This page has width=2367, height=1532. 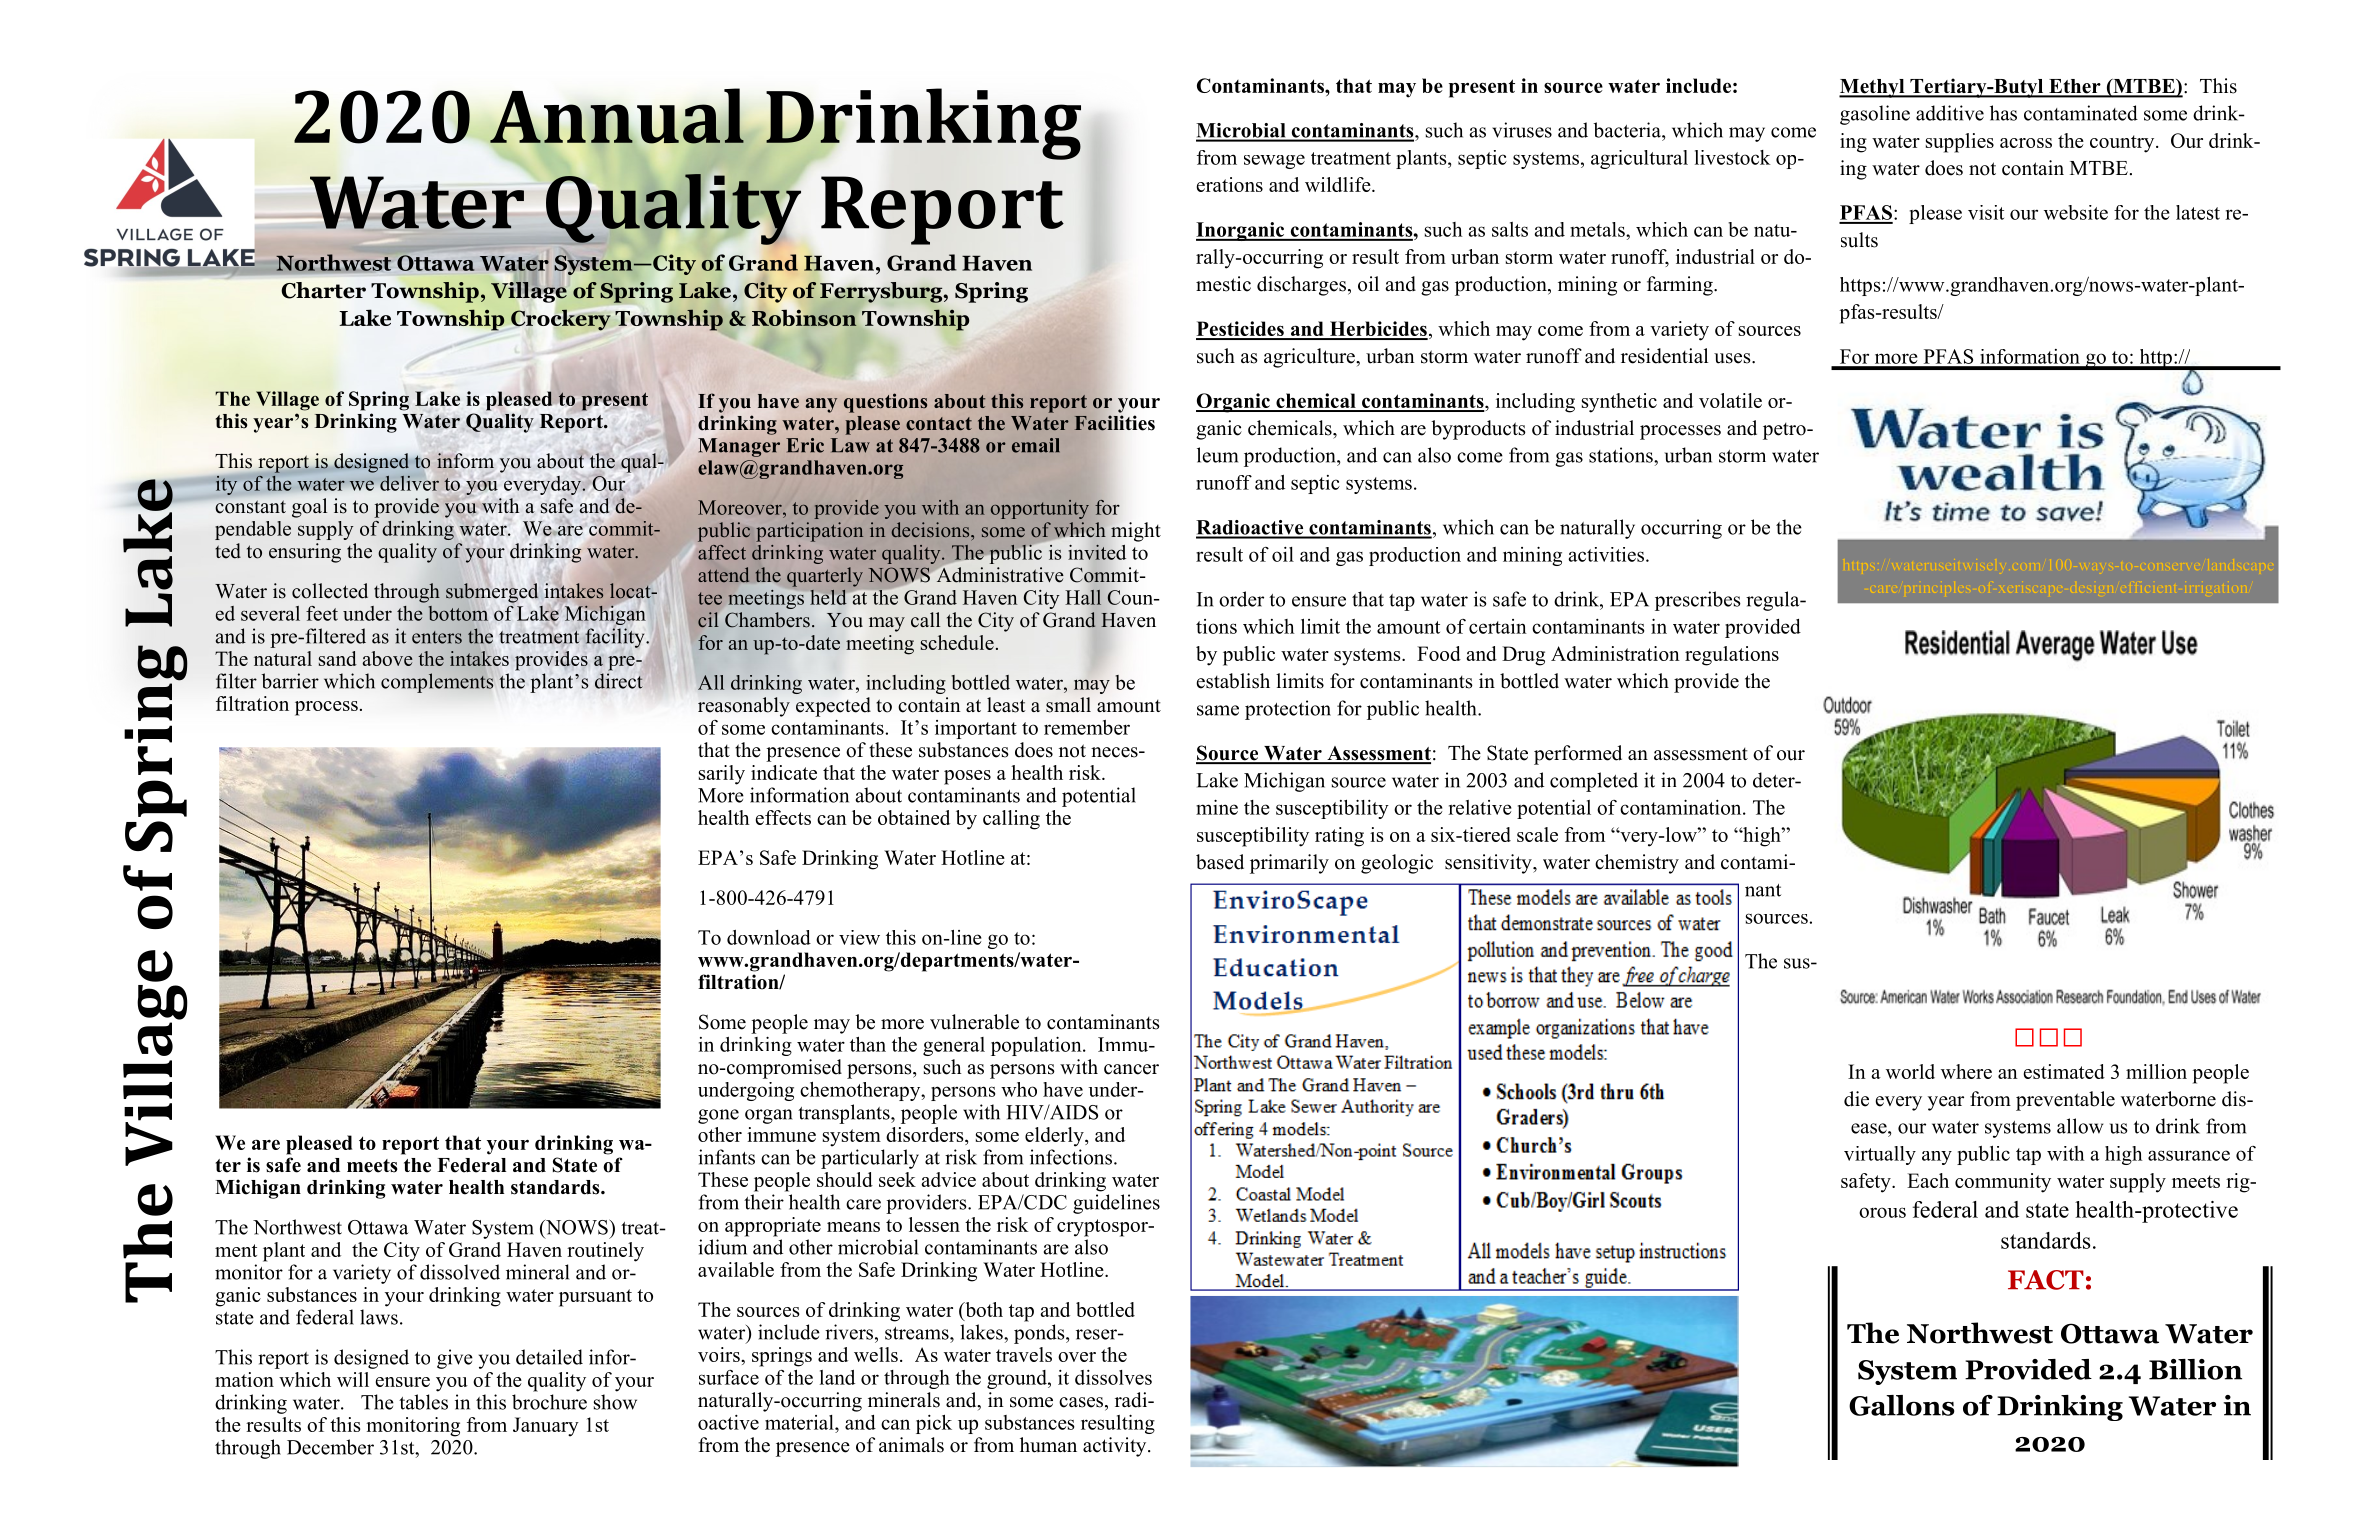 What do you see at coordinates (423, 1402) in the page?
I see `tables` at bounding box center [423, 1402].
